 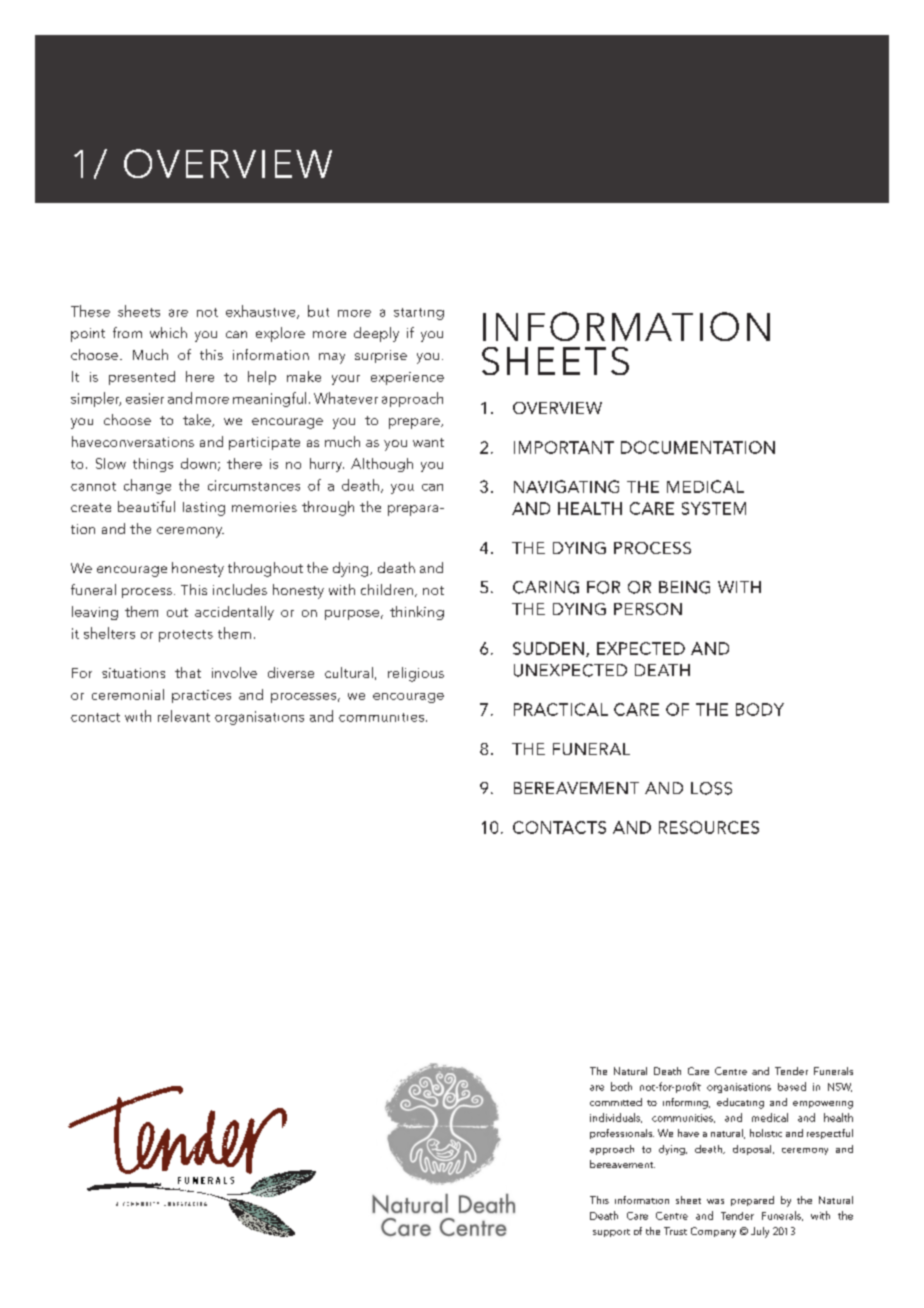 I want to click on LOSS, so click(x=711, y=788).
